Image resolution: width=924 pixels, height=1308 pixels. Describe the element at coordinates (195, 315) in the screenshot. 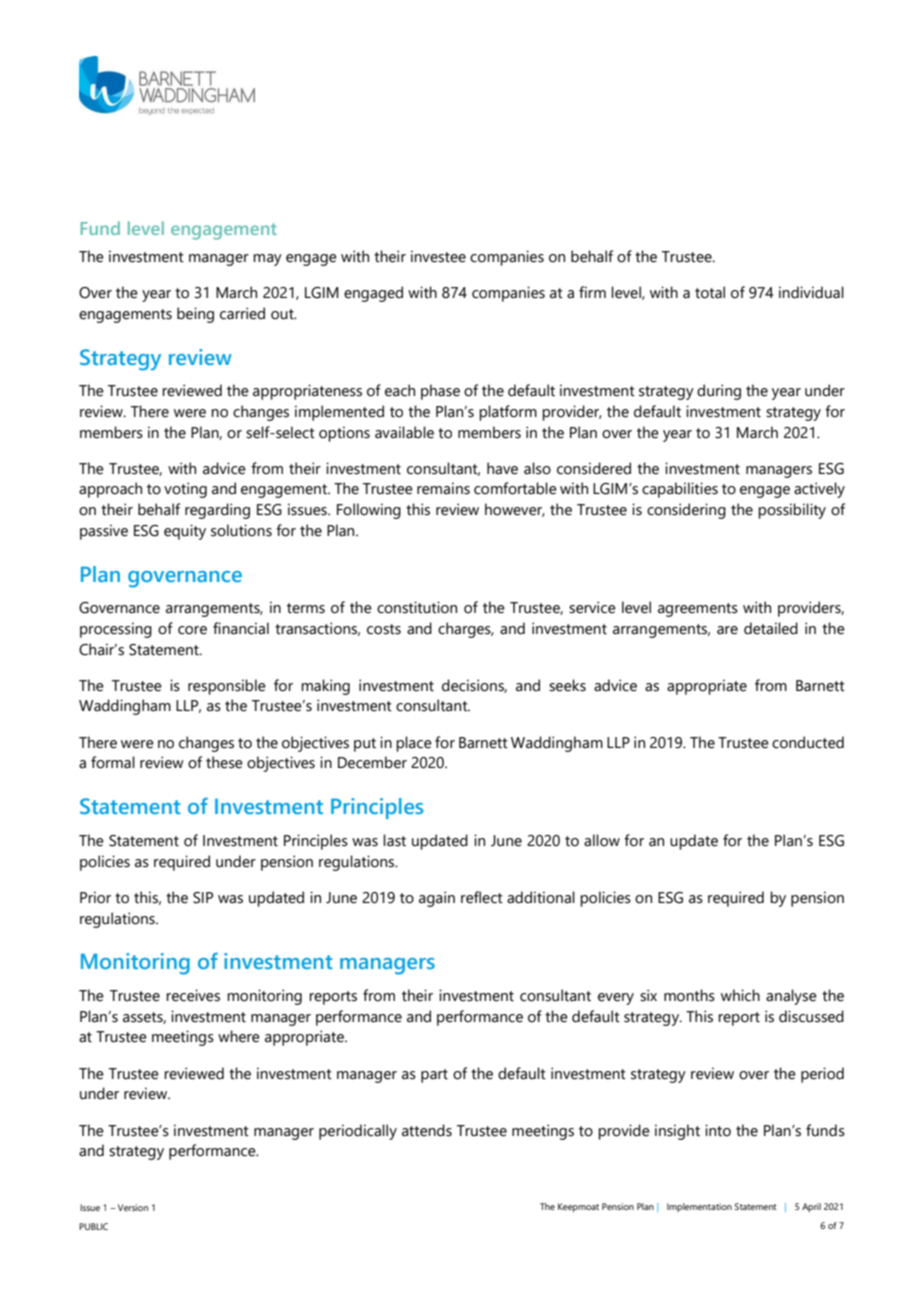

I see `being` at that location.
